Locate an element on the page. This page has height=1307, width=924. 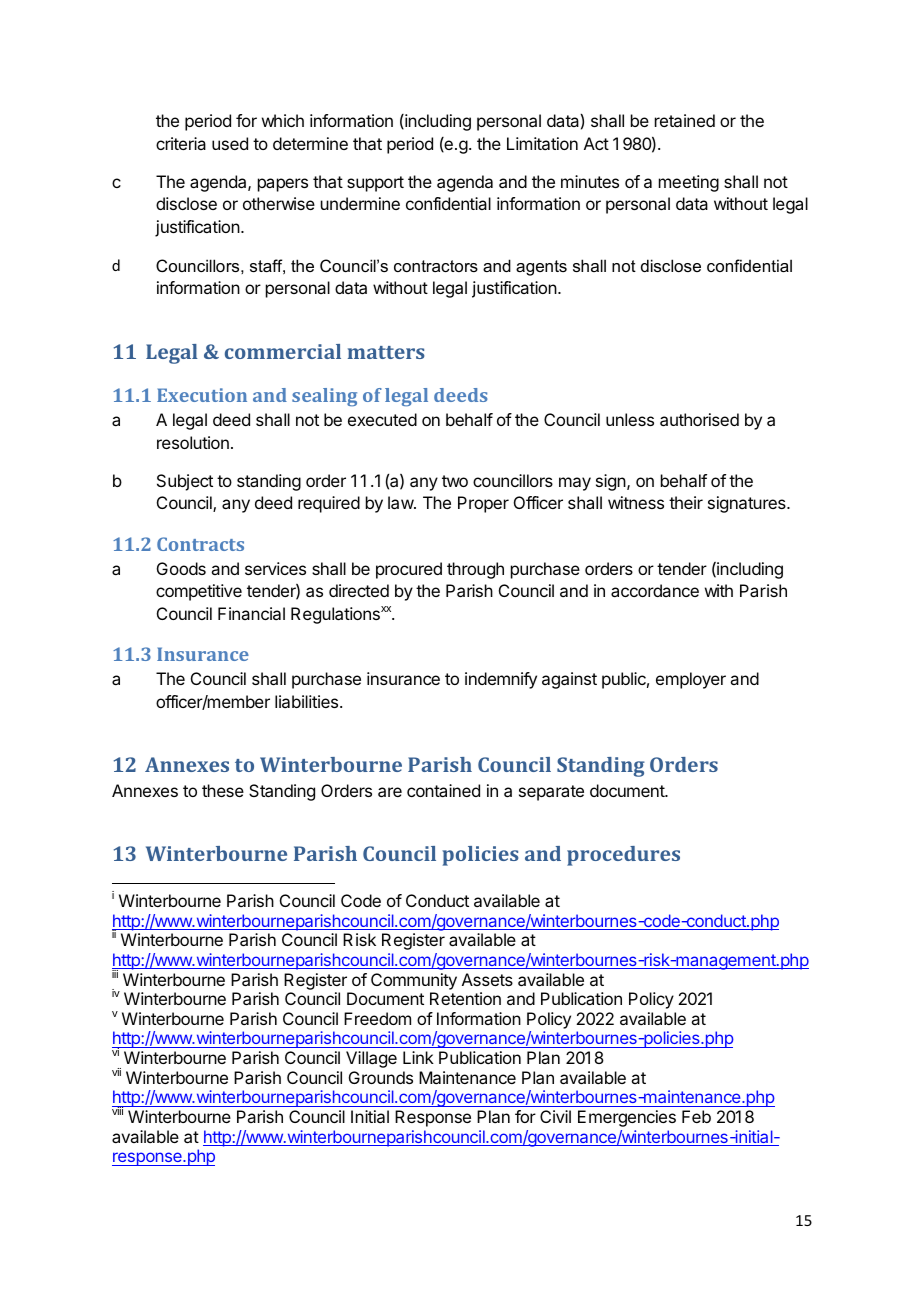
resolution is located at coordinates (193, 442).
